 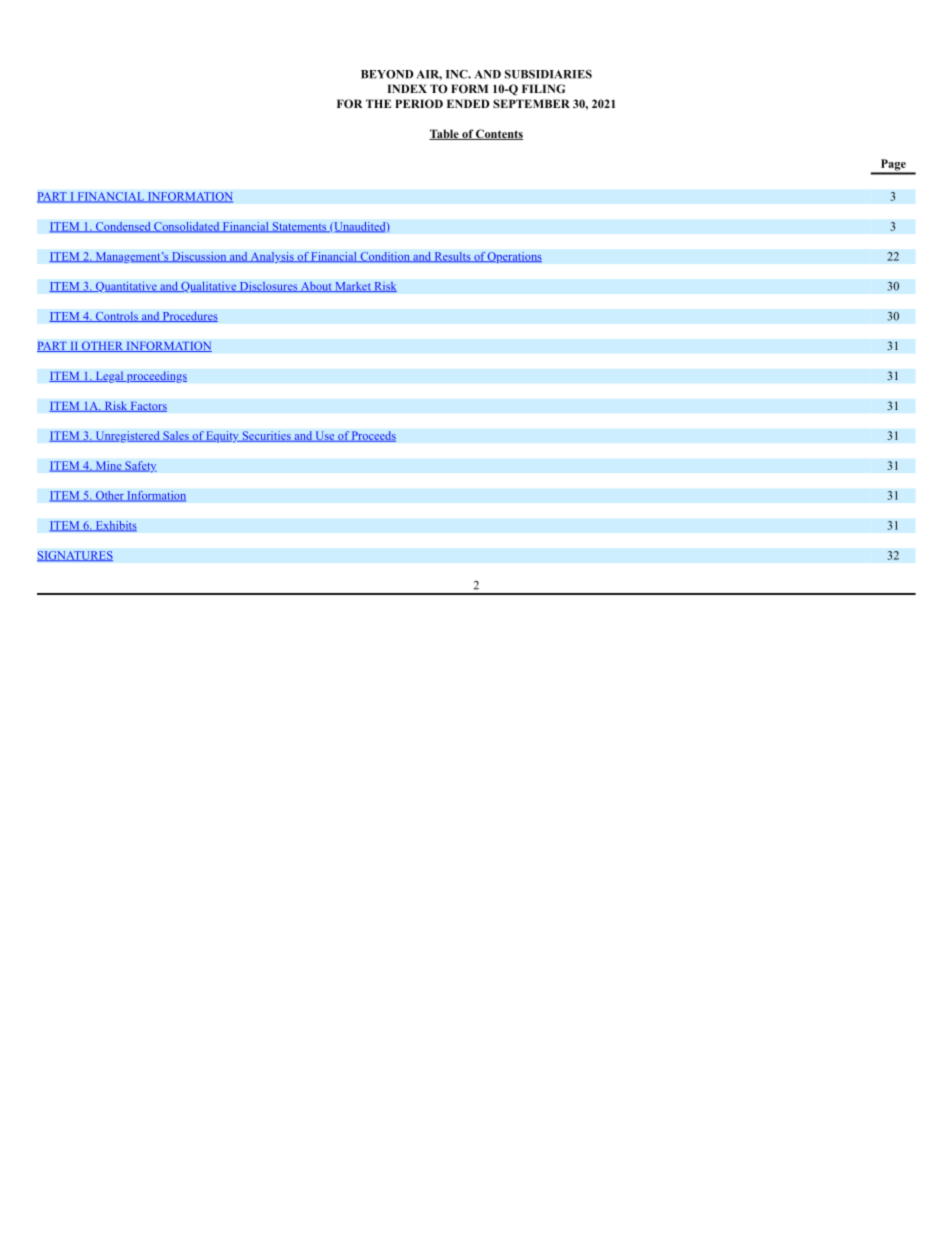 What do you see at coordinates (407, 88) in the screenshot?
I see `INDEX` at bounding box center [407, 88].
